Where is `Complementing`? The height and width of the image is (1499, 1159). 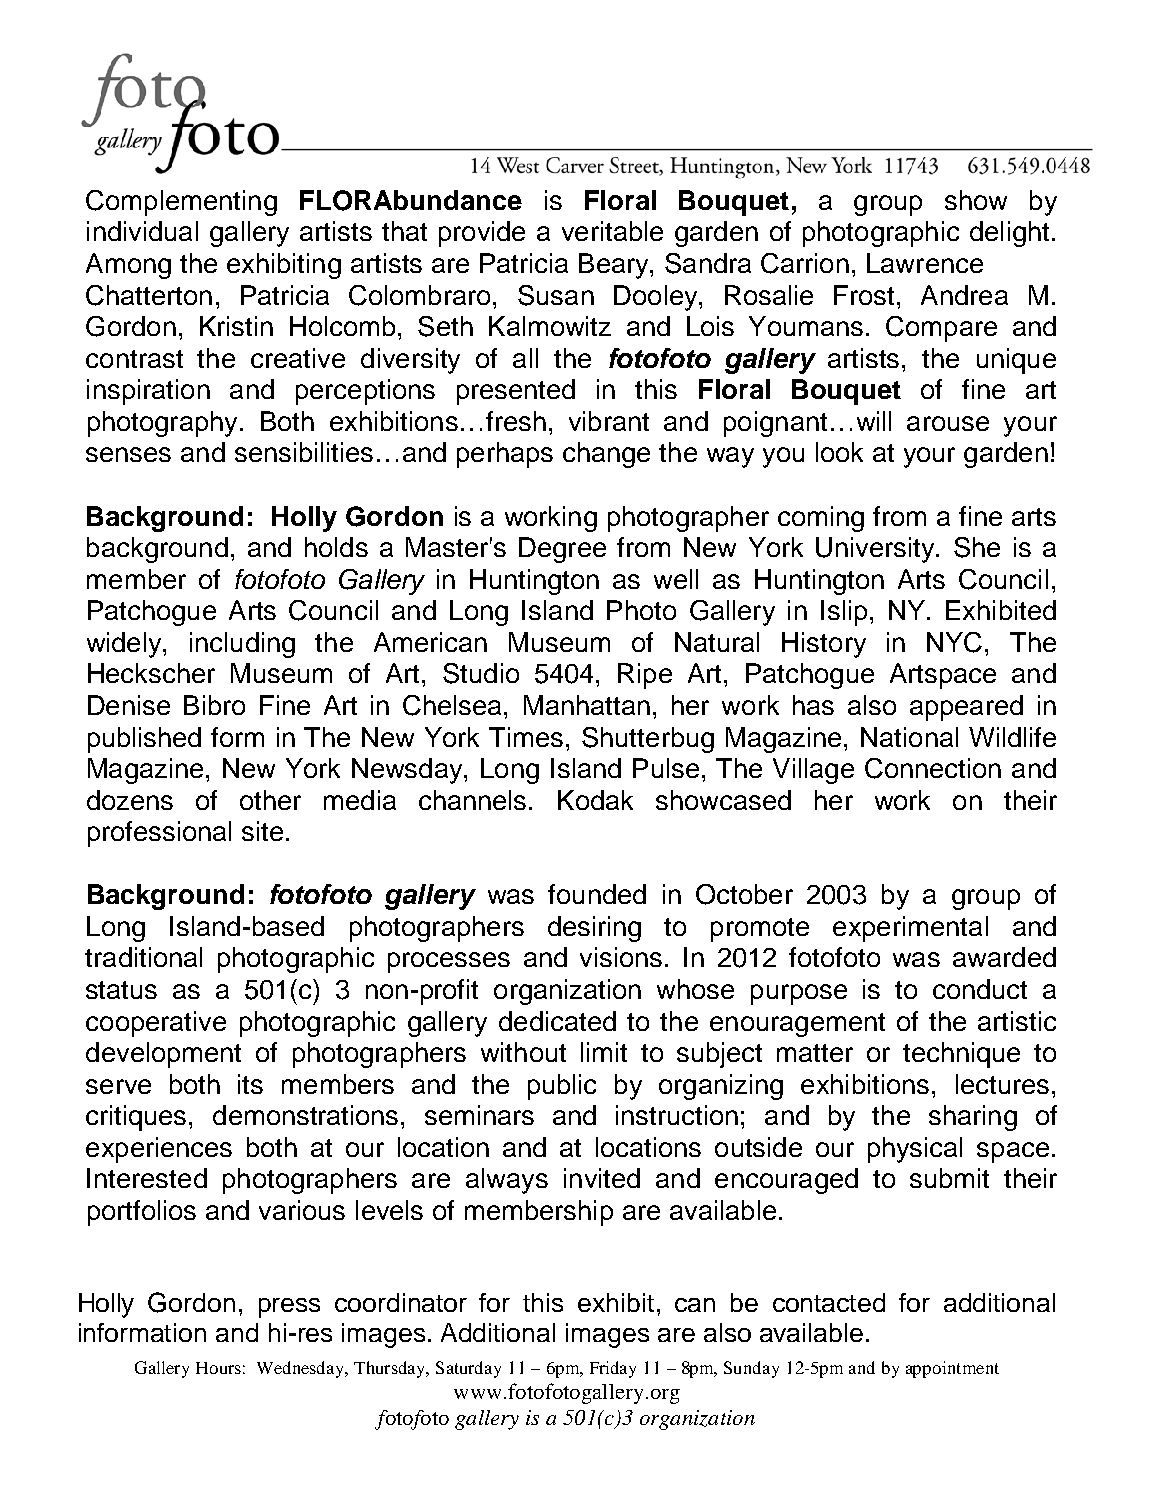 Complementing is located at coordinates (181, 203).
